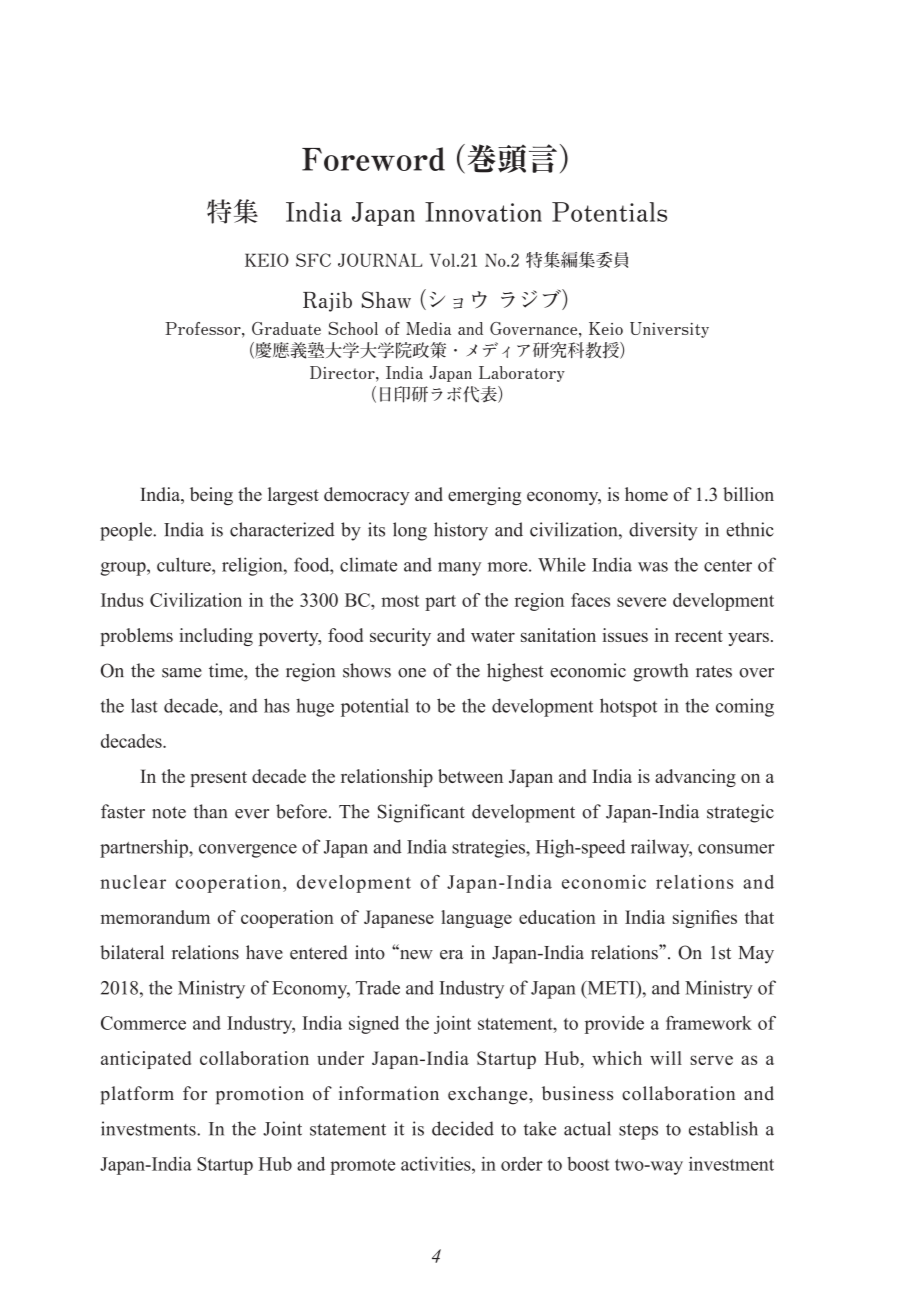  What do you see at coordinates (669, 330) in the screenshot?
I see `University` at bounding box center [669, 330].
